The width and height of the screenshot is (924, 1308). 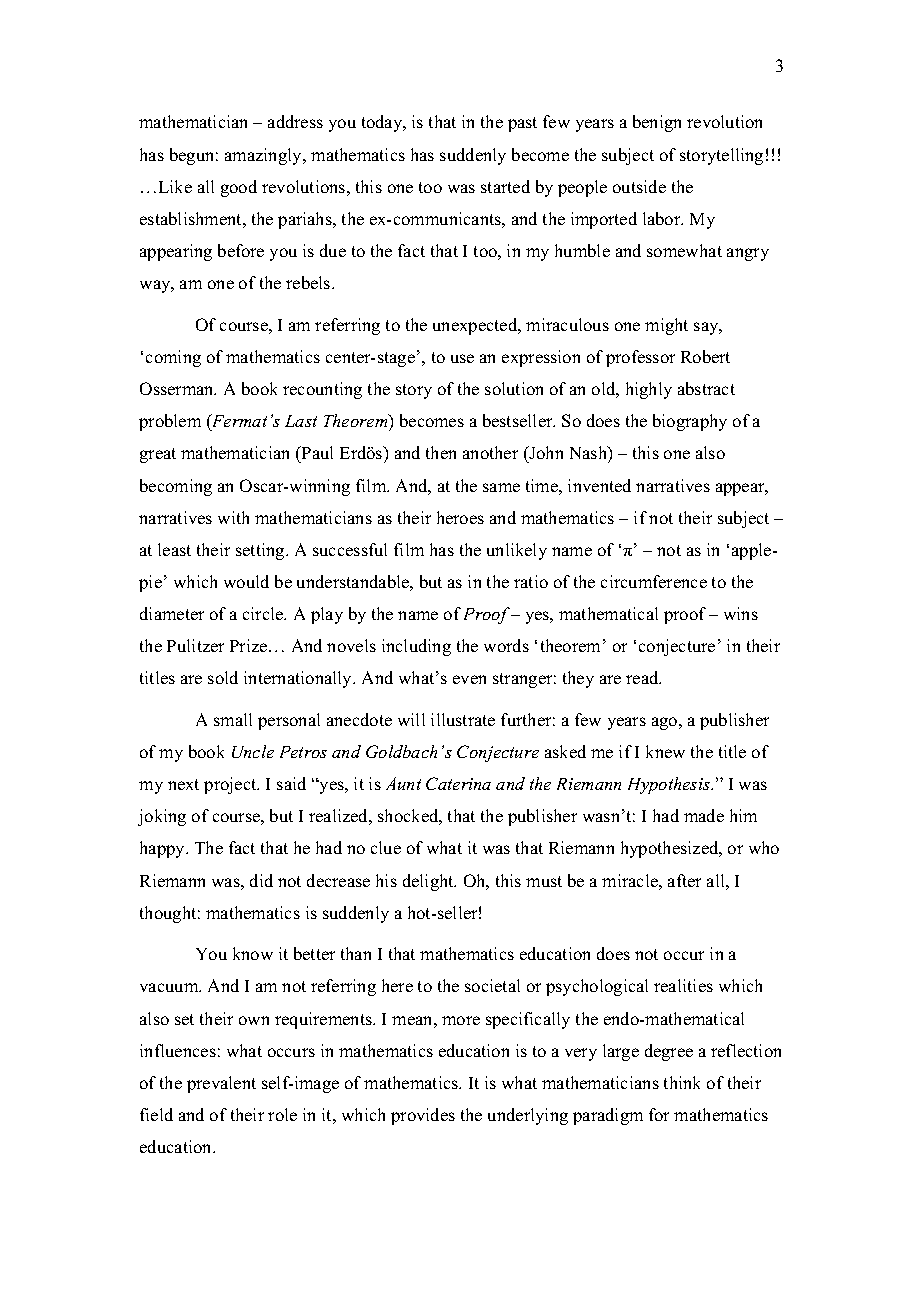 What do you see at coordinates (231, 785) in the screenshot?
I see `project` at bounding box center [231, 785].
